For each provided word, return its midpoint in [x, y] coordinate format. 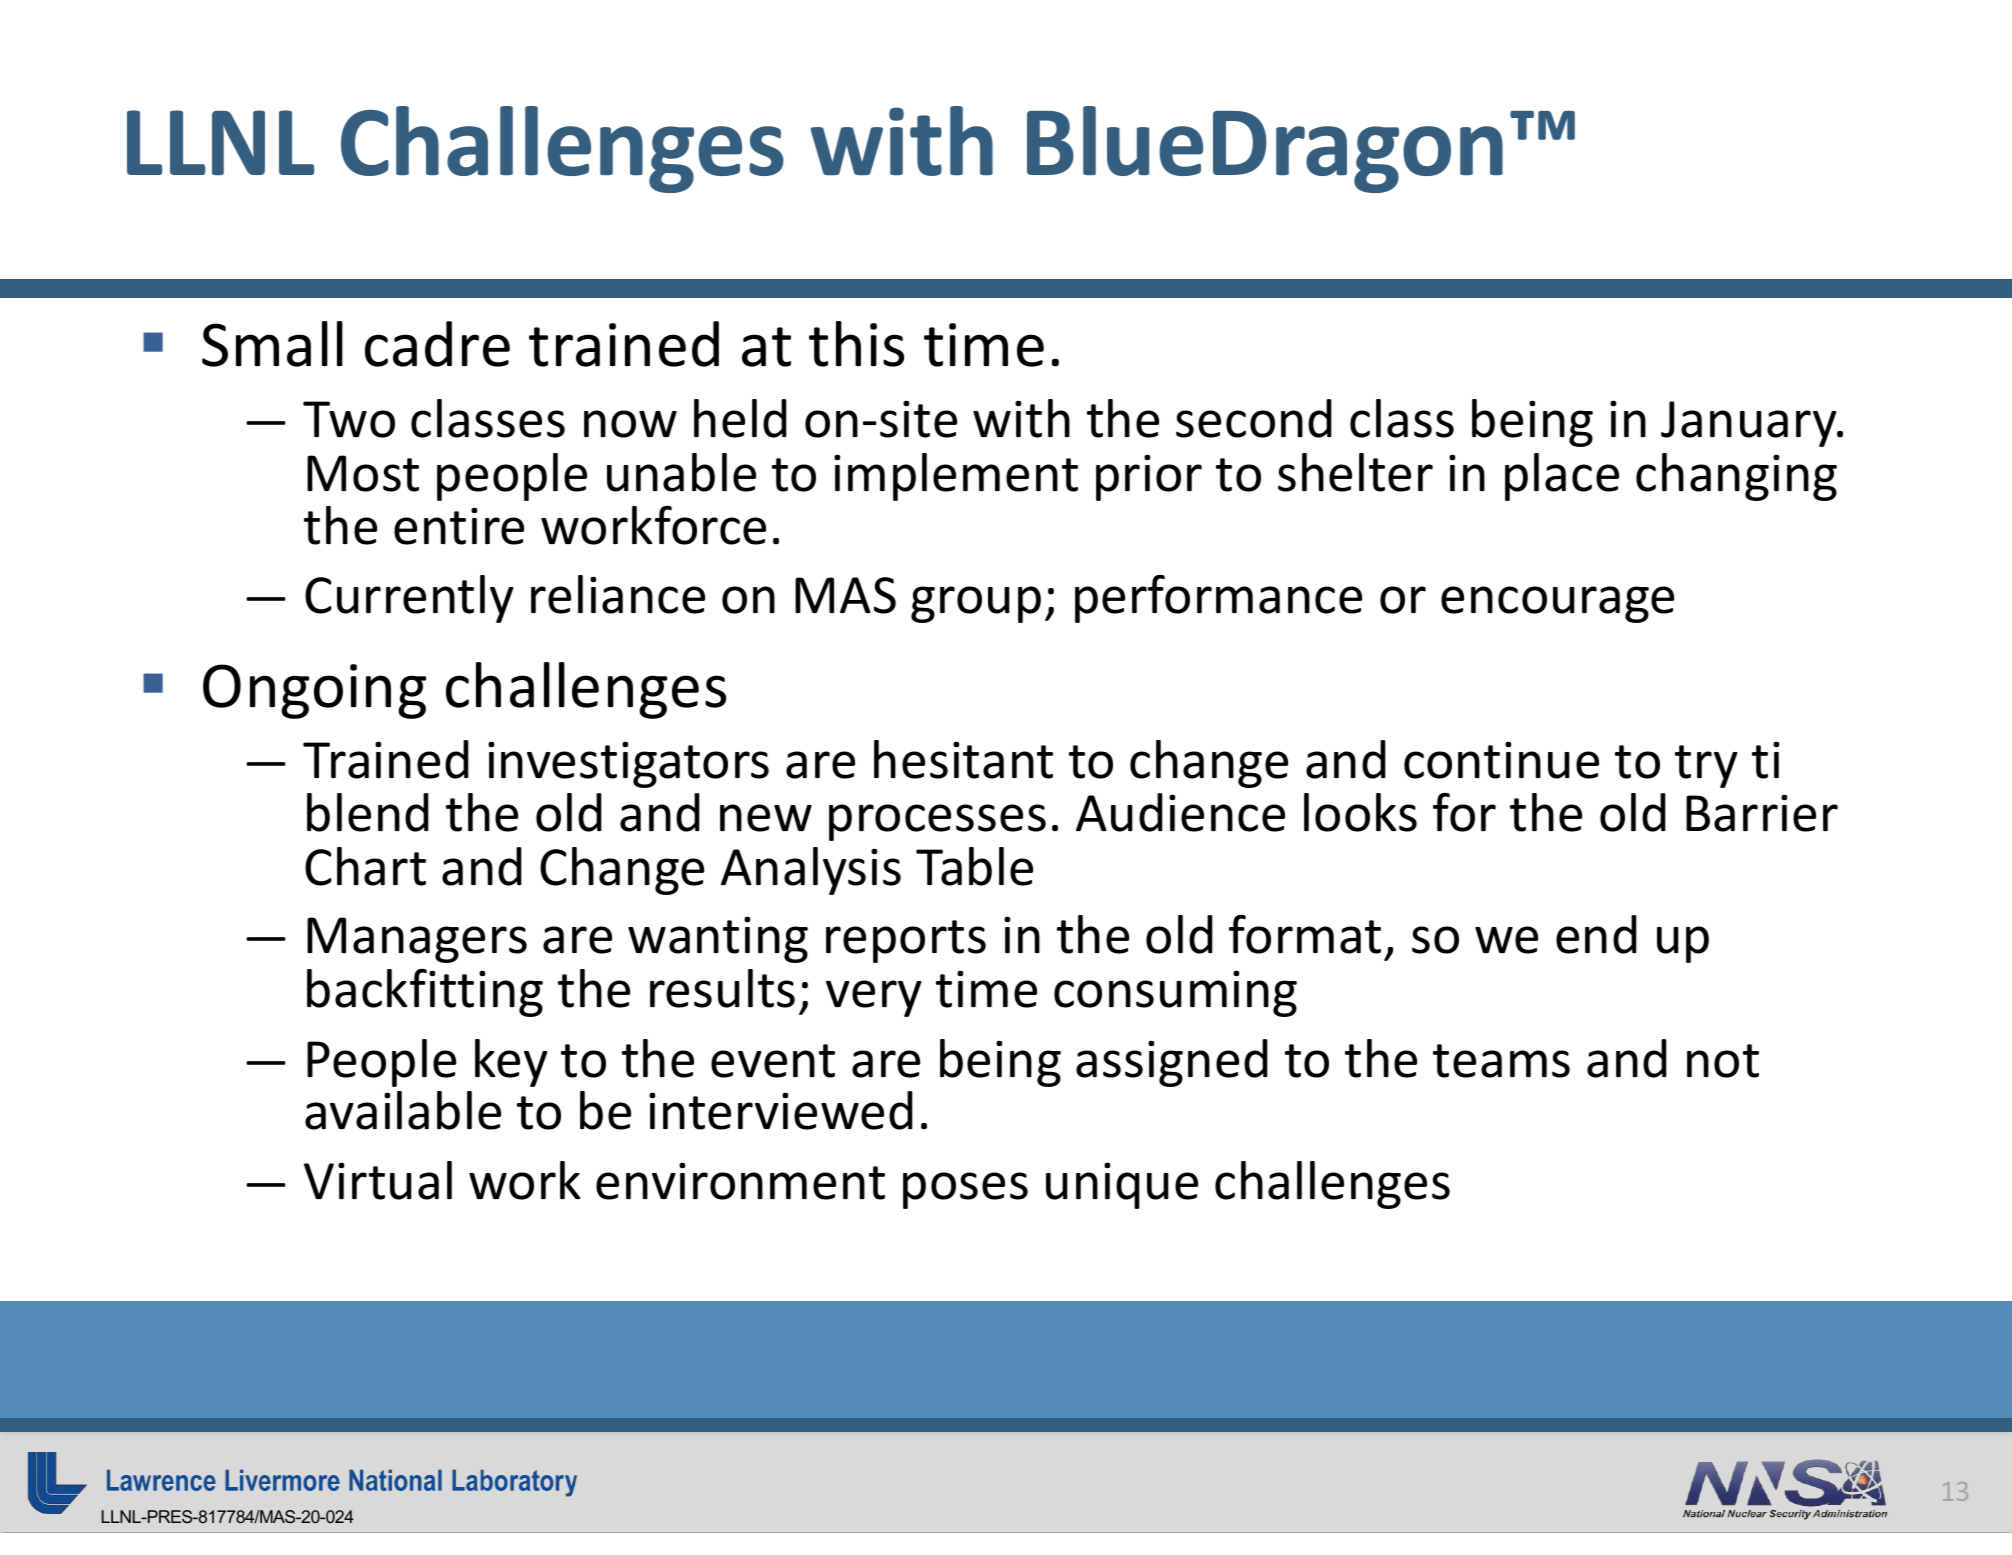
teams [1501, 1061]
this [856, 344]
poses [965, 1190]
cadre [437, 344]
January [1750, 424]
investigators [628, 764]
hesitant [963, 759]
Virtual [378, 1180]
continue [1501, 760]
